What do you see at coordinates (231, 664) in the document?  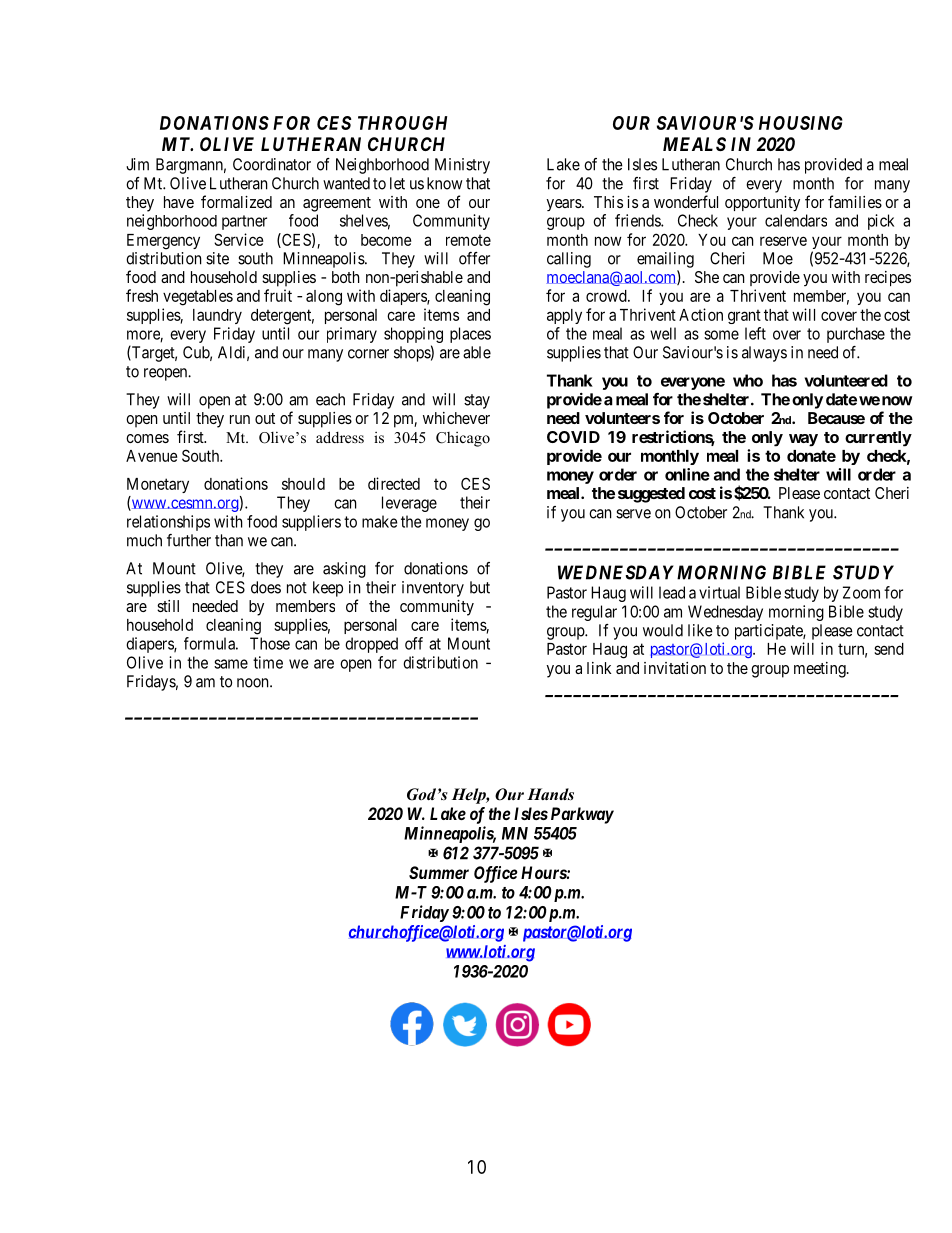 I see `same` at bounding box center [231, 664].
